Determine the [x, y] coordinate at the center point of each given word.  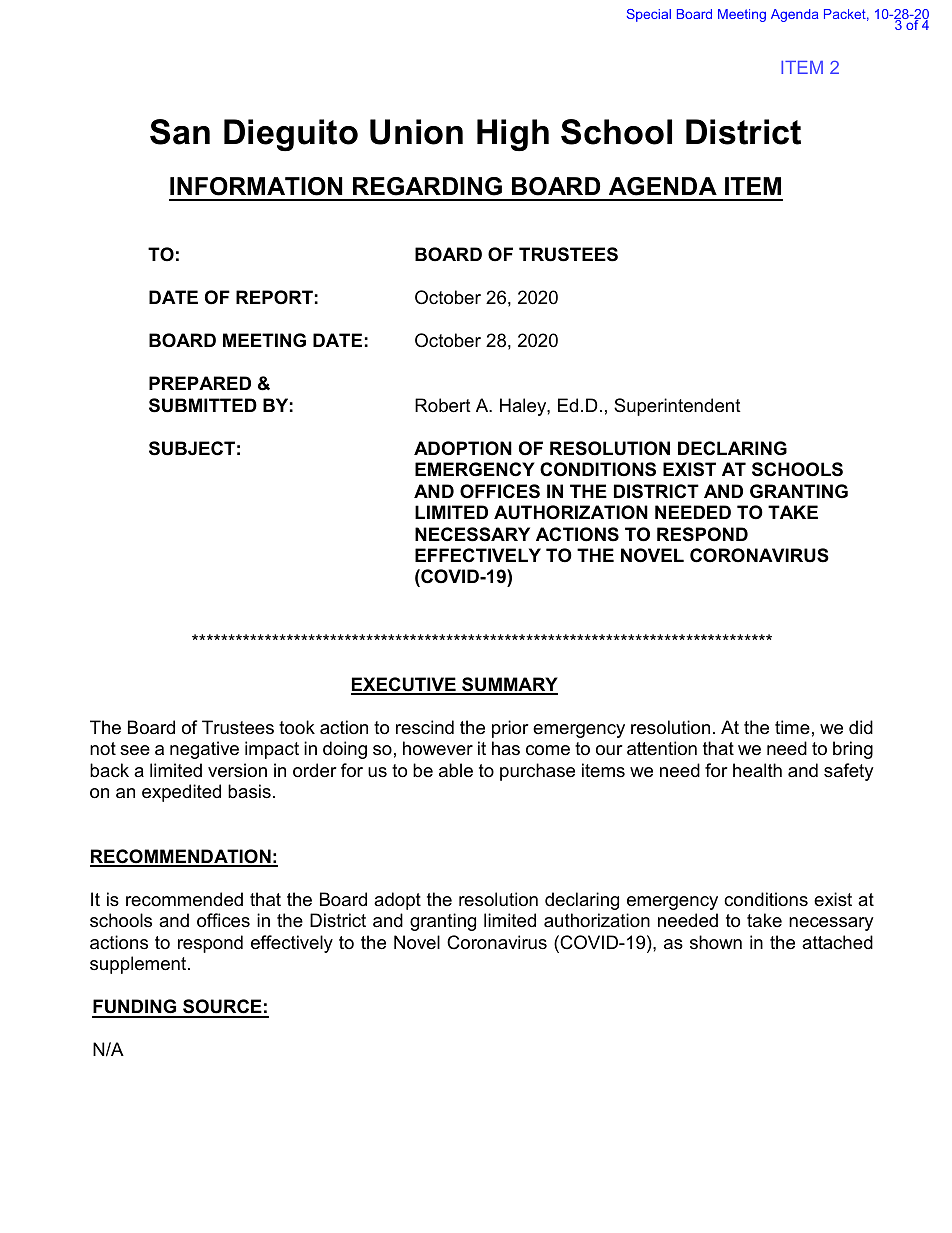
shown [716, 942]
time [792, 727]
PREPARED [200, 383]
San [180, 132]
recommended [184, 899]
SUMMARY [509, 685]
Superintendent [677, 407]
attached [837, 942]
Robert [443, 405]
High [513, 135]
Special [649, 15]
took [297, 727]
